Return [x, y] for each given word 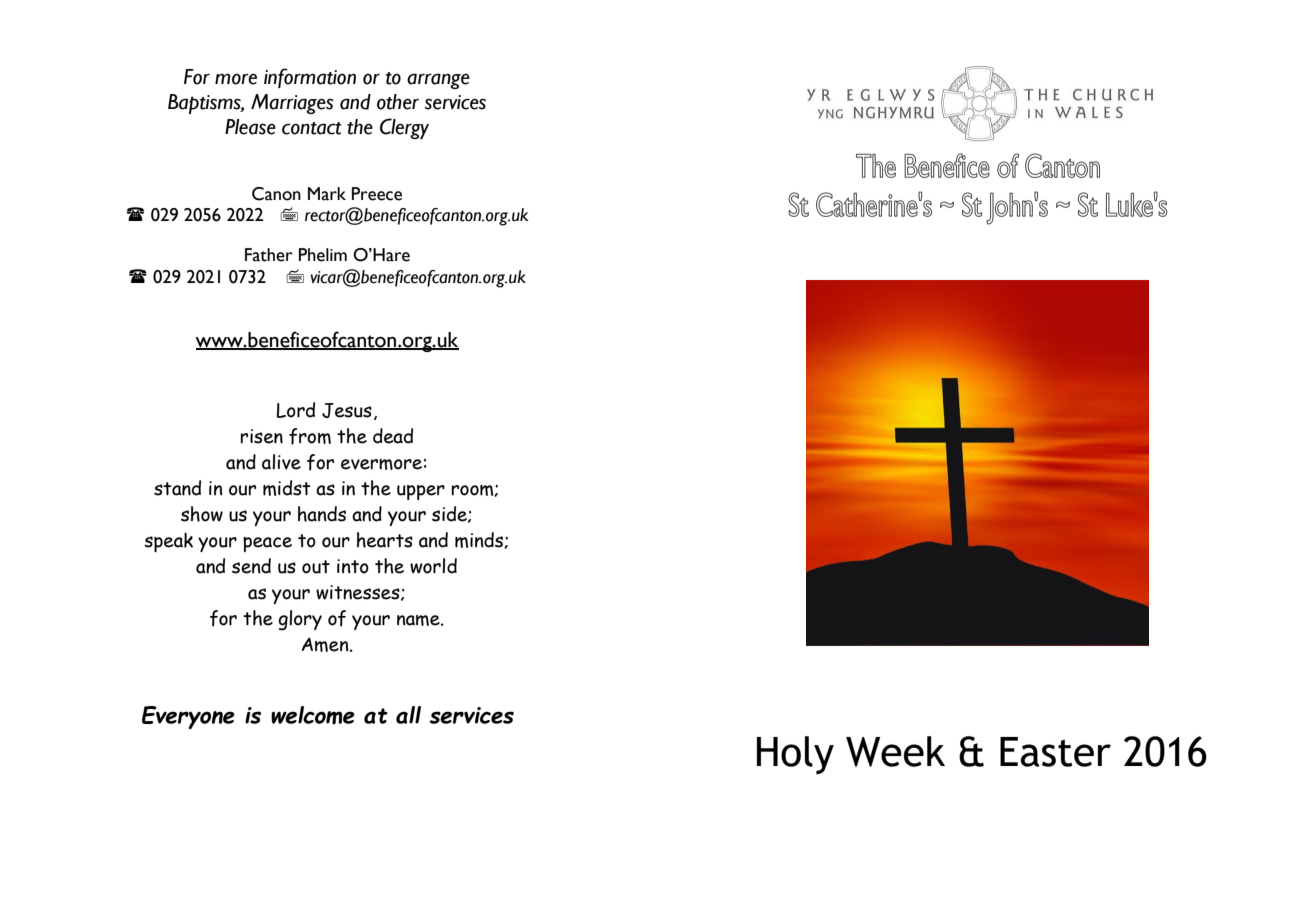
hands [322, 514]
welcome [313, 715]
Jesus [347, 410]
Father [269, 255]
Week [895, 751]
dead [393, 436]
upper [421, 492]
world [433, 566]
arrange [438, 81]
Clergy [404, 128]
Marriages [292, 104]
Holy [795, 755]
